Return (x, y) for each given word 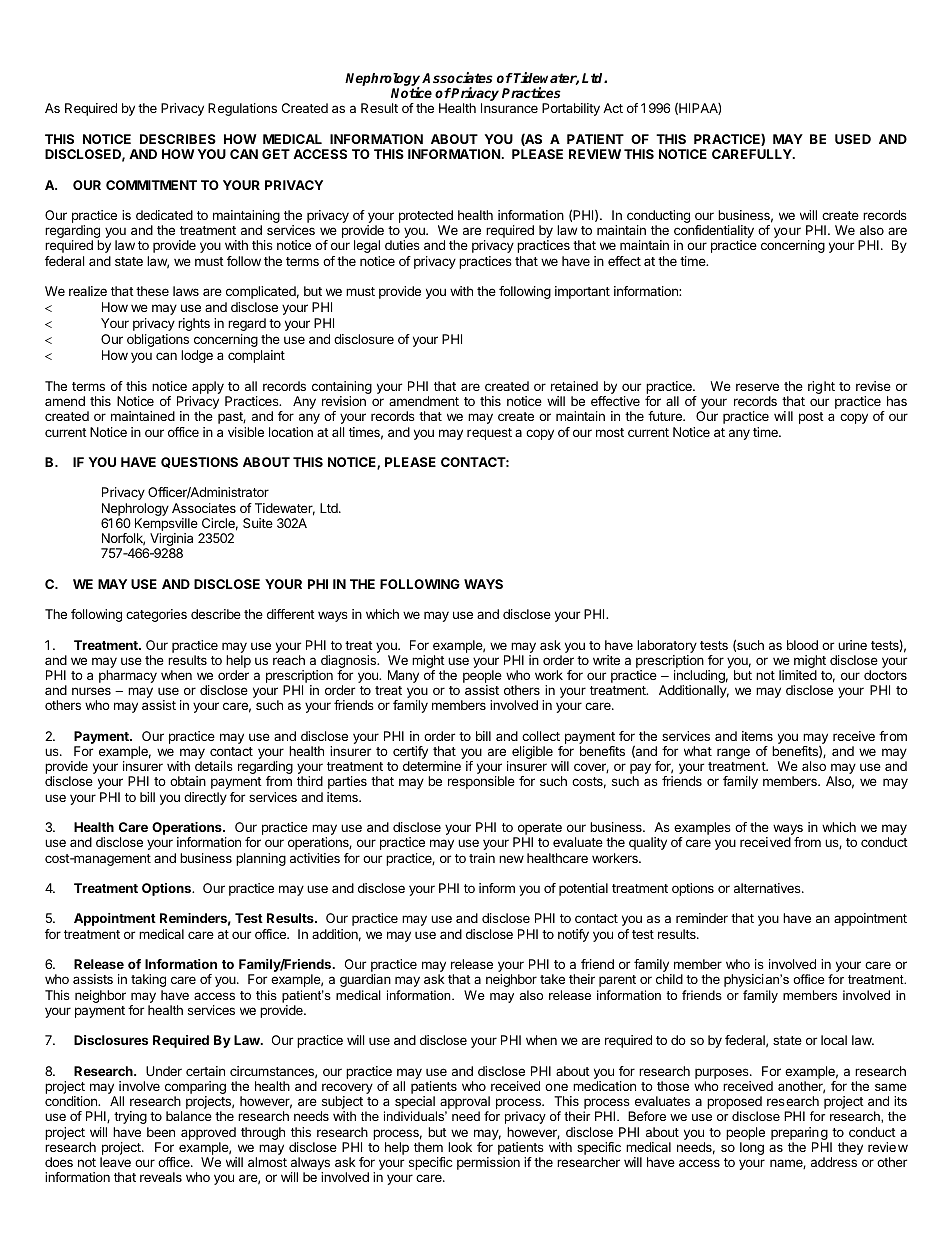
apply (208, 389)
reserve (757, 387)
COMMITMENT (151, 185)
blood (802, 645)
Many (403, 676)
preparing (799, 1133)
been (161, 1132)
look (460, 1147)
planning (261, 859)
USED (853, 139)
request (489, 434)
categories (156, 615)
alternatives (768, 888)
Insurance (509, 108)
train (482, 858)
